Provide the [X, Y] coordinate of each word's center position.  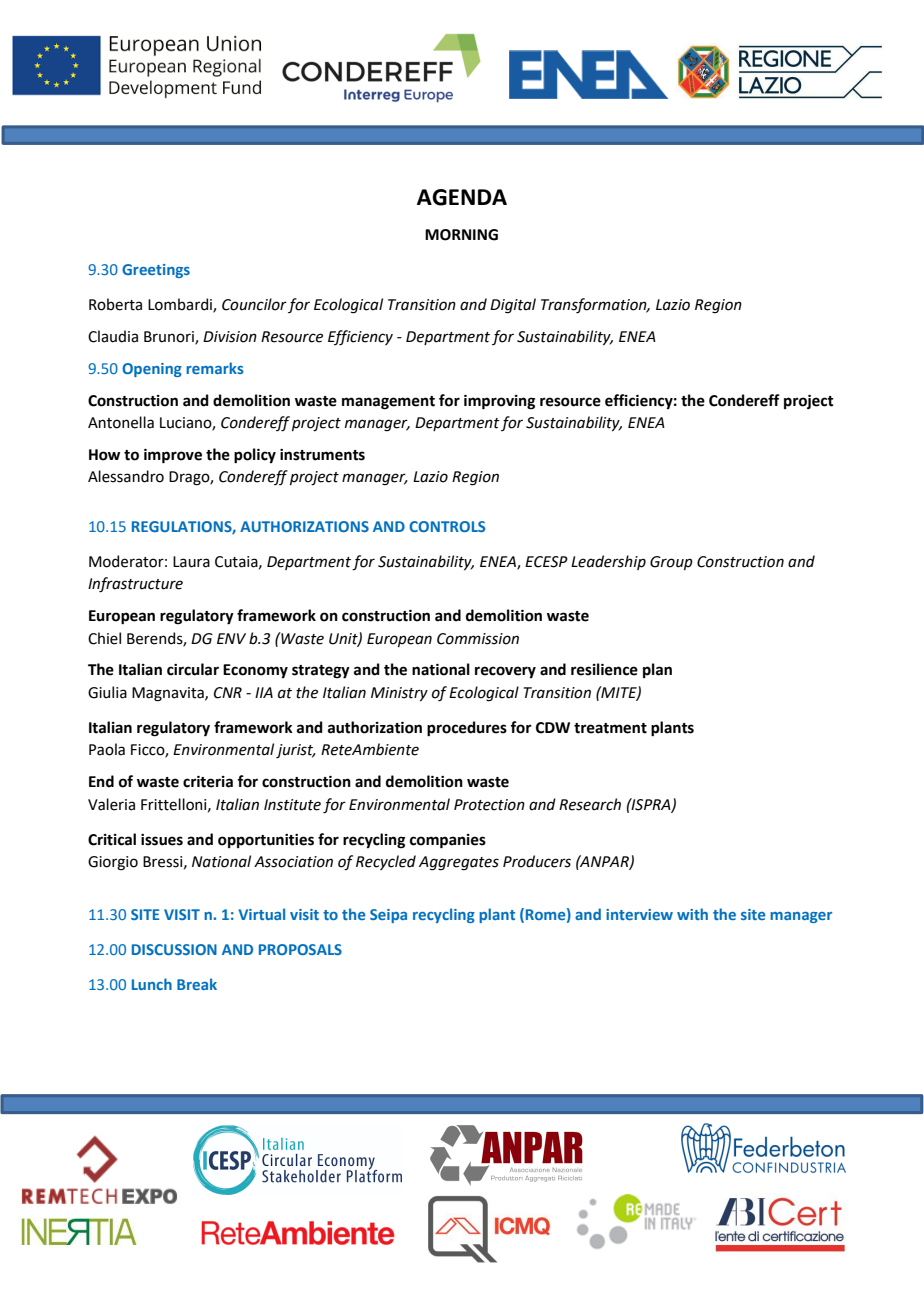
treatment [610, 728]
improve [173, 456]
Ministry [399, 694]
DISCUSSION [174, 949]
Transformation [595, 306]
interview [639, 914]
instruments [322, 455]
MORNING [461, 235]
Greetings [156, 271]
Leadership [608, 562]
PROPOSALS [300, 949]
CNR [228, 693]
